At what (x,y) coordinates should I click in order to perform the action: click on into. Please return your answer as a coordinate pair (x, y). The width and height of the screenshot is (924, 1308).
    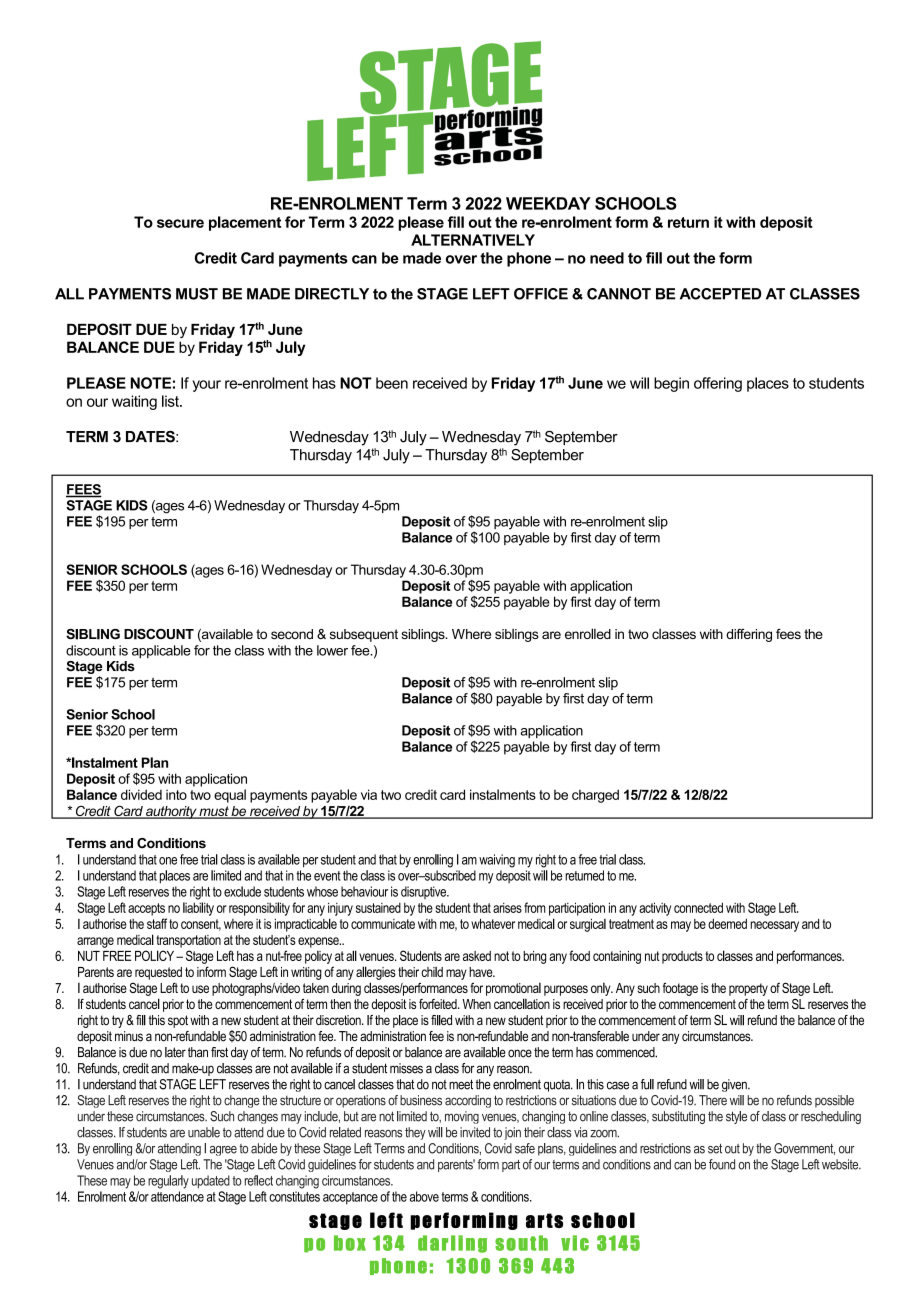
    Looking at the image, I should click on (176, 794).
